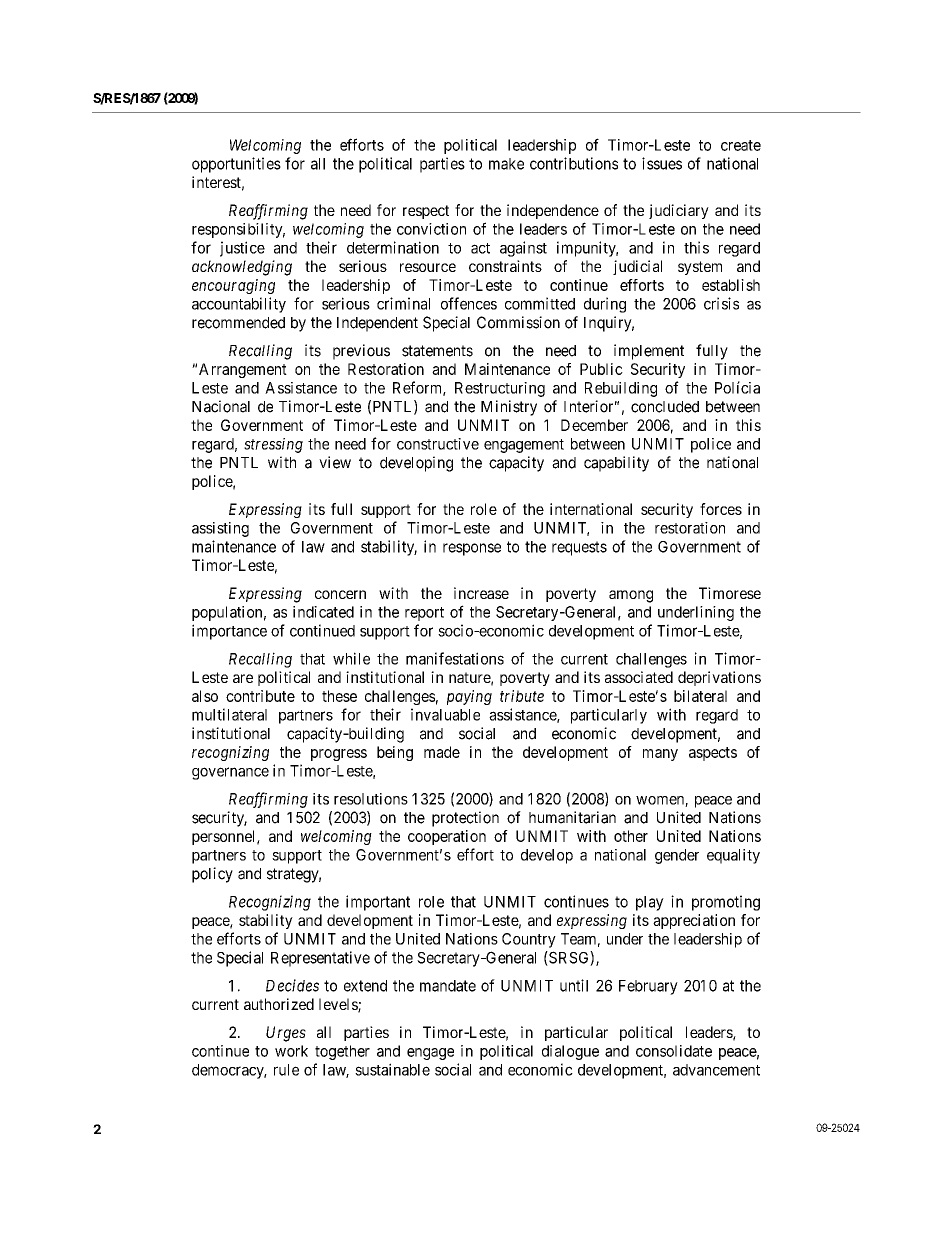 The image size is (952, 1233). What do you see at coordinates (665, 407) in the screenshot?
I see `concluded` at bounding box center [665, 407].
